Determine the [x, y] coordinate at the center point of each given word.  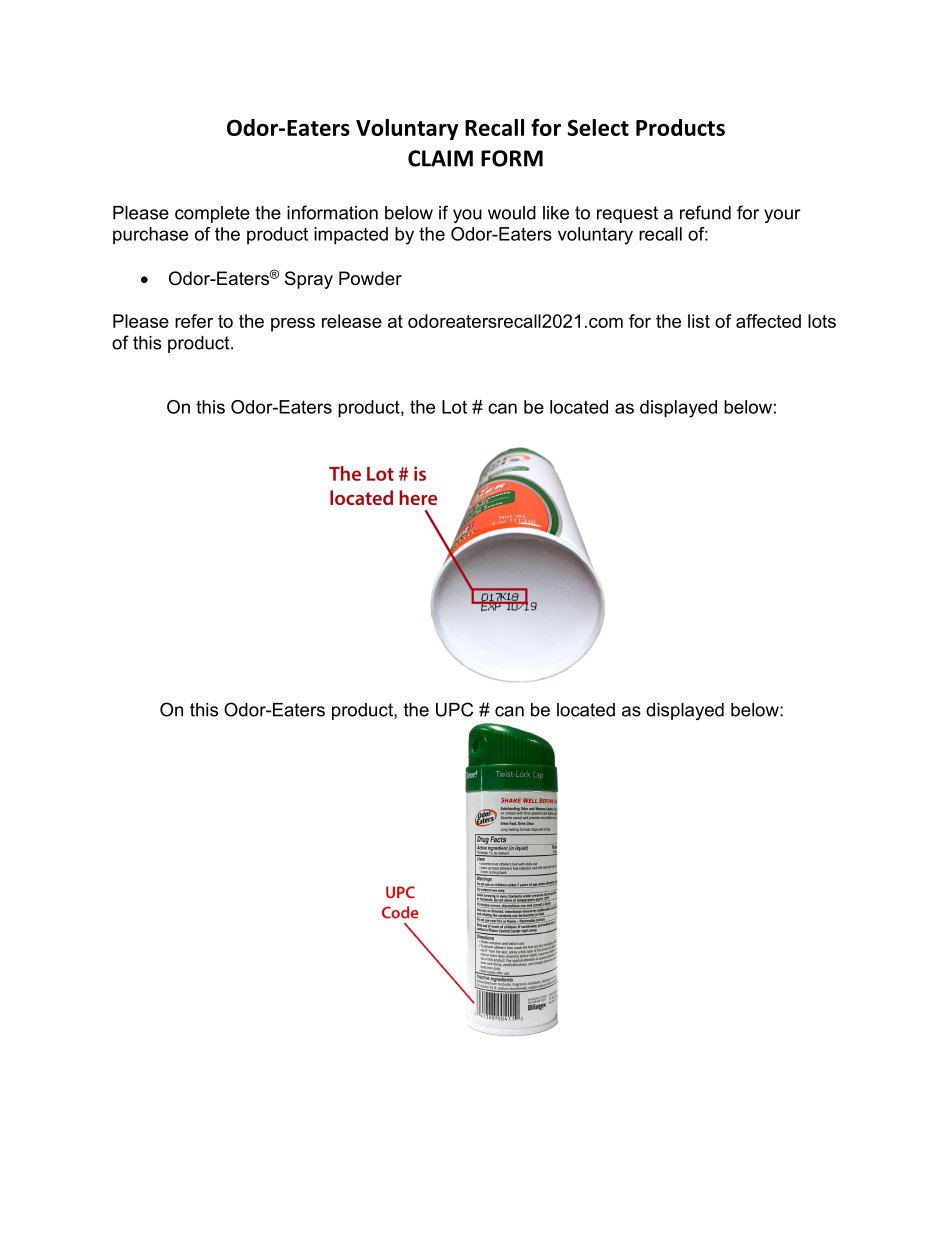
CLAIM [440, 158]
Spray [309, 280]
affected [768, 321]
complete [212, 214]
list [699, 321]
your [782, 216]
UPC [454, 709]
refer [194, 321]
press [293, 325]
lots [822, 321]
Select [598, 127]
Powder [370, 278]
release [352, 321]
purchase [150, 236]
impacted [351, 236]
